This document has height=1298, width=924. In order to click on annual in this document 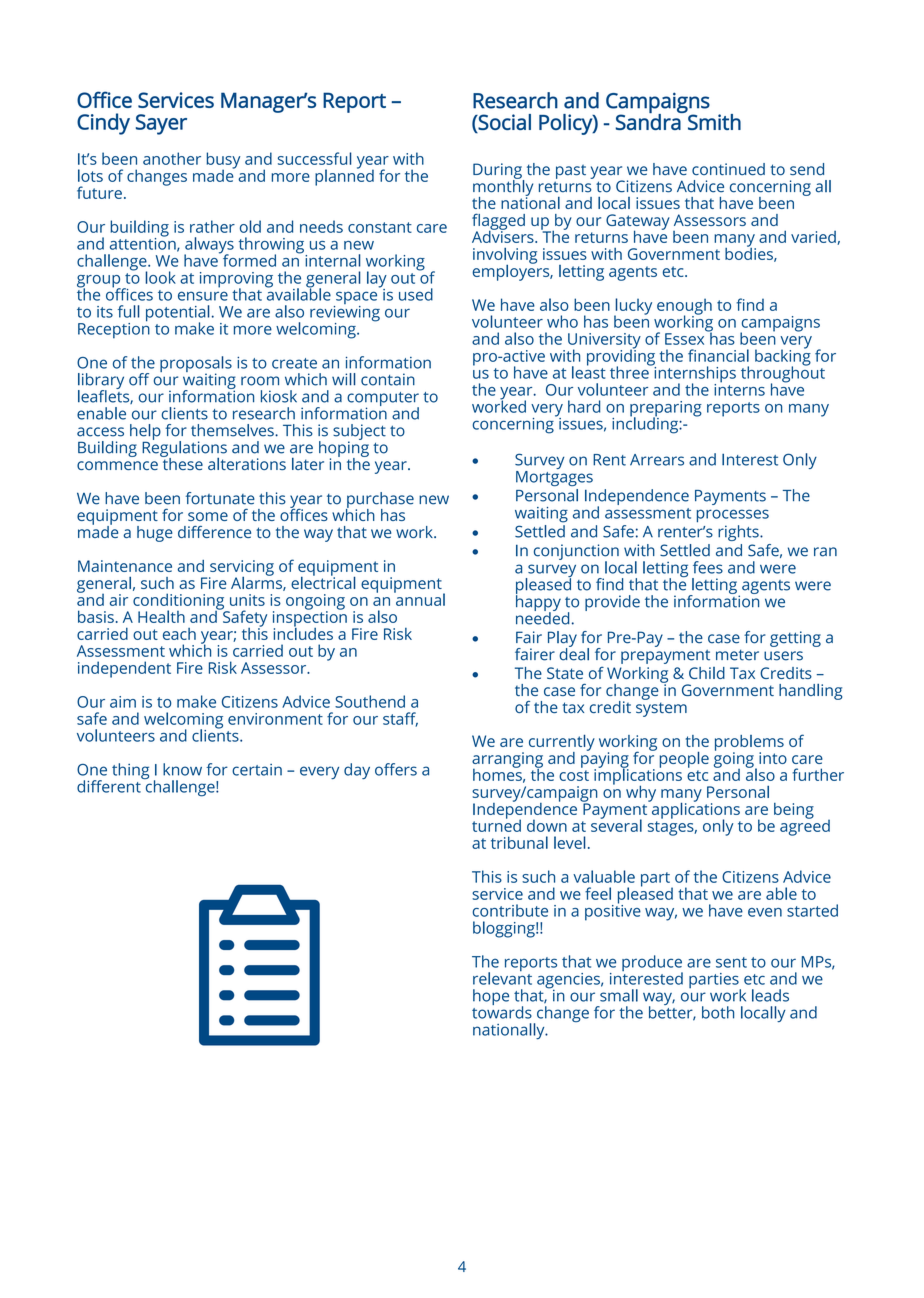, I will do `click(419, 598)`.
